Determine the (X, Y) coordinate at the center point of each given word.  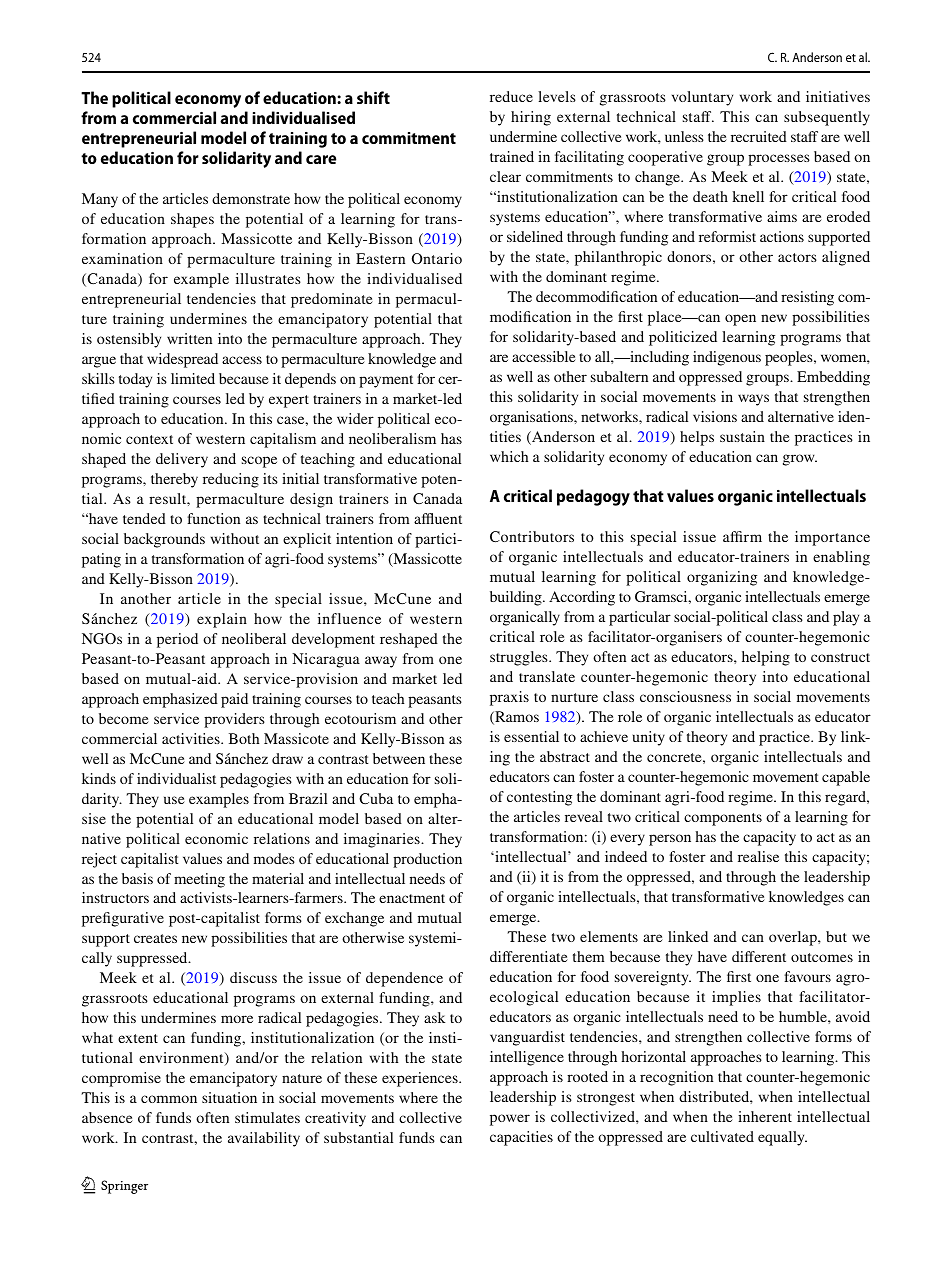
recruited (759, 136)
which (509, 456)
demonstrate (251, 198)
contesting (539, 798)
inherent (765, 1116)
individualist (176, 778)
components (723, 819)
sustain (742, 436)
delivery (182, 460)
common (169, 1099)
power (510, 1120)
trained (512, 156)
